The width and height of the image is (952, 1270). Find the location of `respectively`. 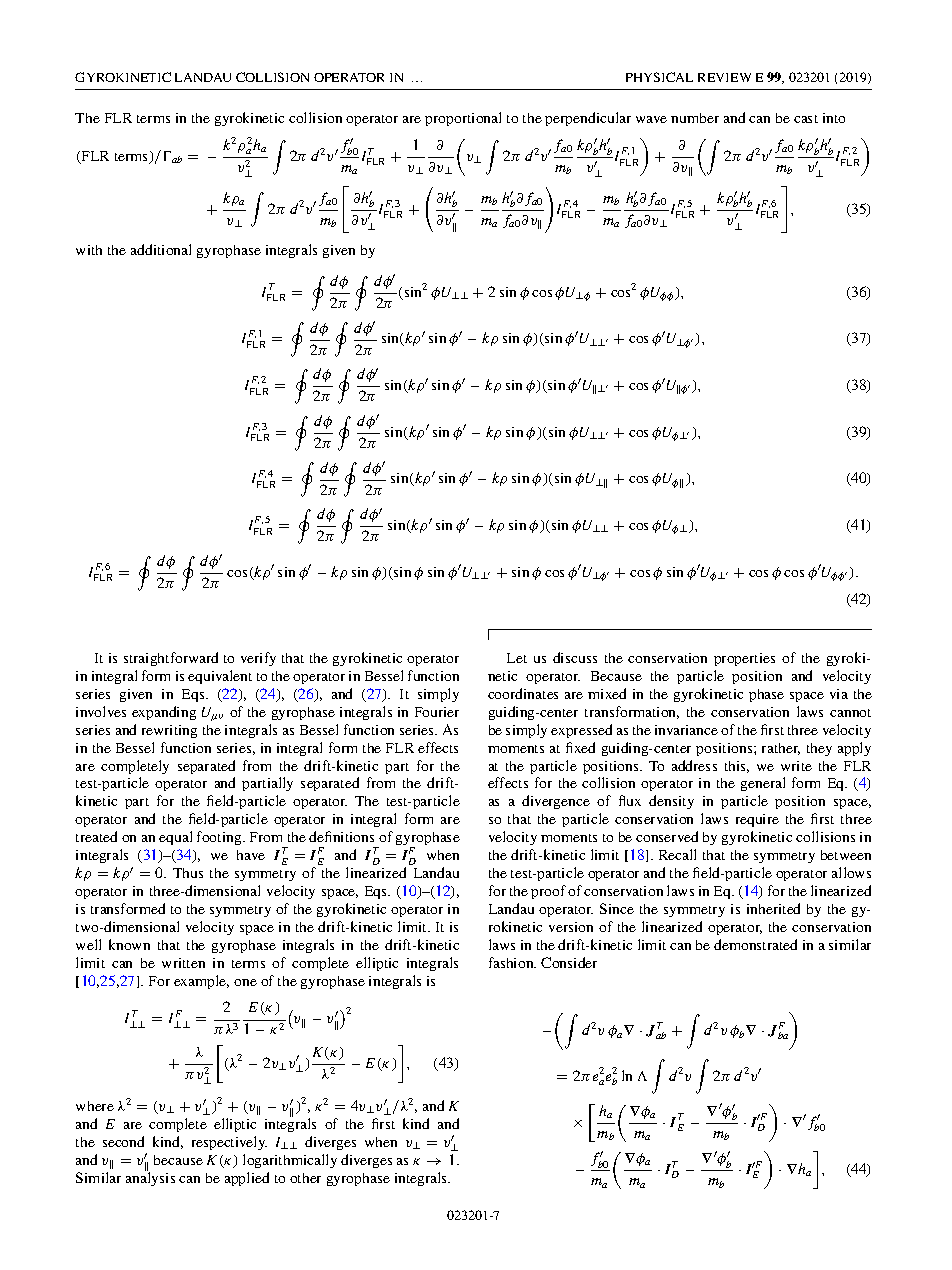

respectively is located at coordinates (229, 1143).
